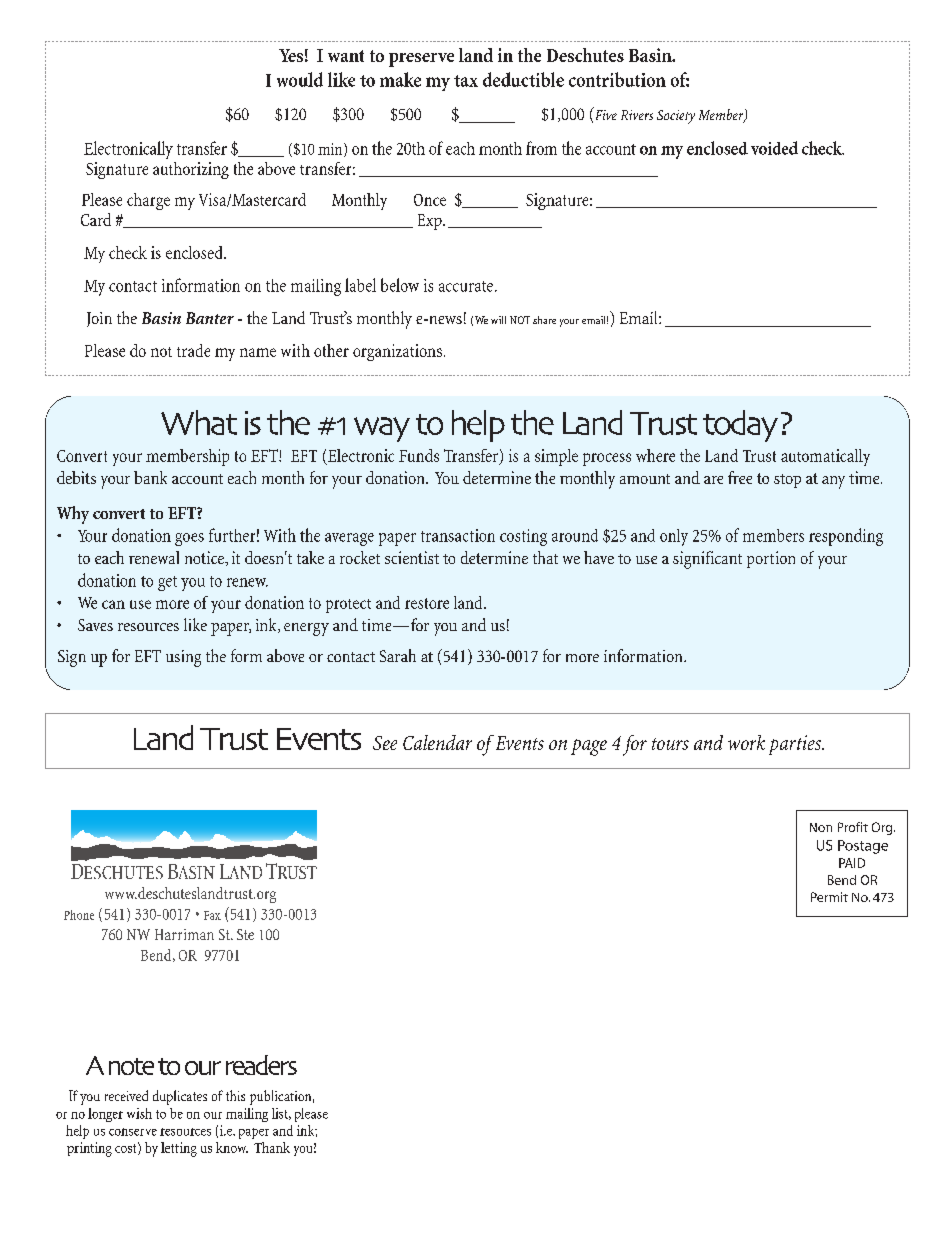  What do you see at coordinates (466, 81) in the document?
I see `tax` at bounding box center [466, 81].
